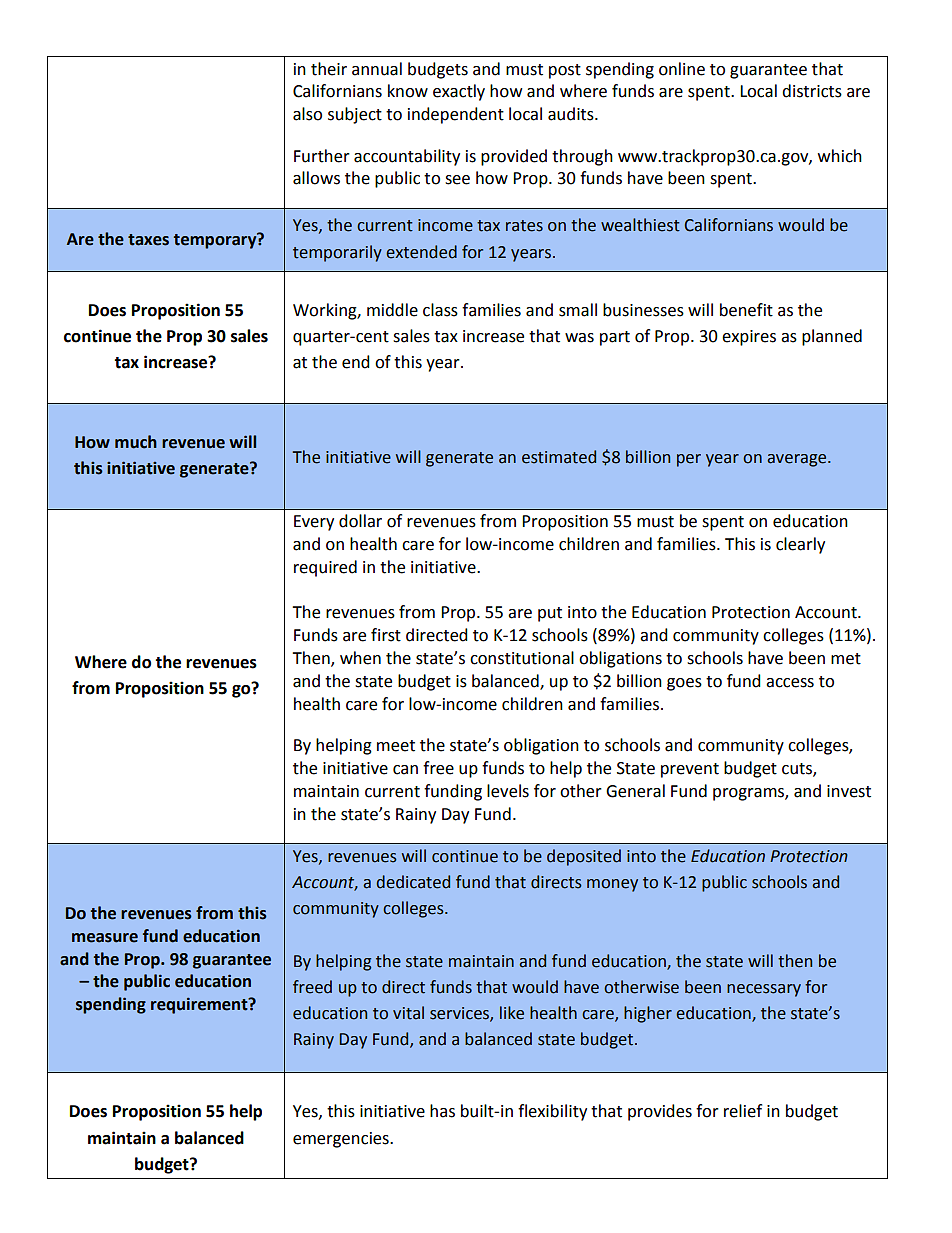 This screenshot has height=1233, width=952. What do you see at coordinates (550, 614) in the screenshot?
I see `put` at bounding box center [550, 614].
